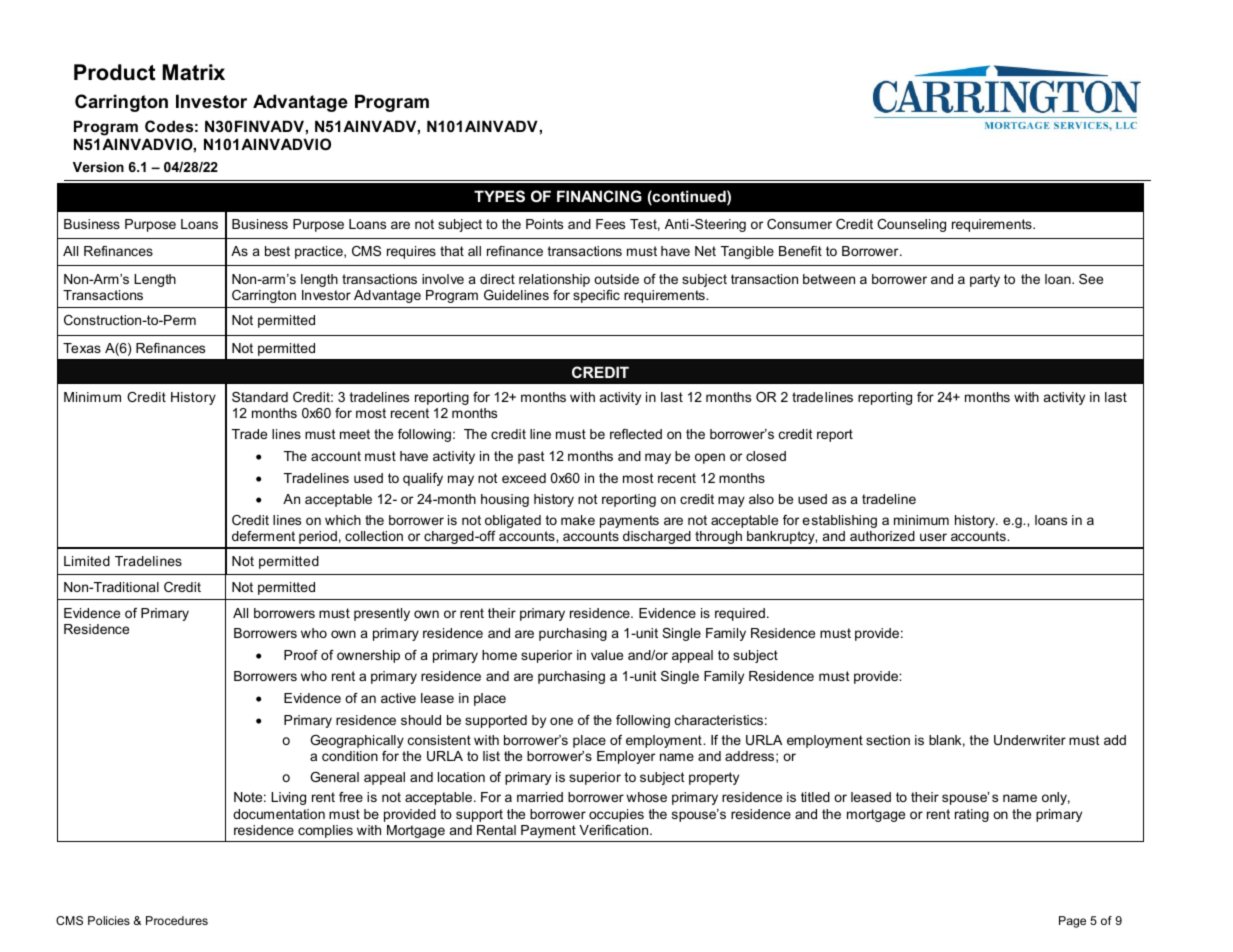 This screenshot has height=952, width=1233. I want to click on Verification, so click(615, 830).
